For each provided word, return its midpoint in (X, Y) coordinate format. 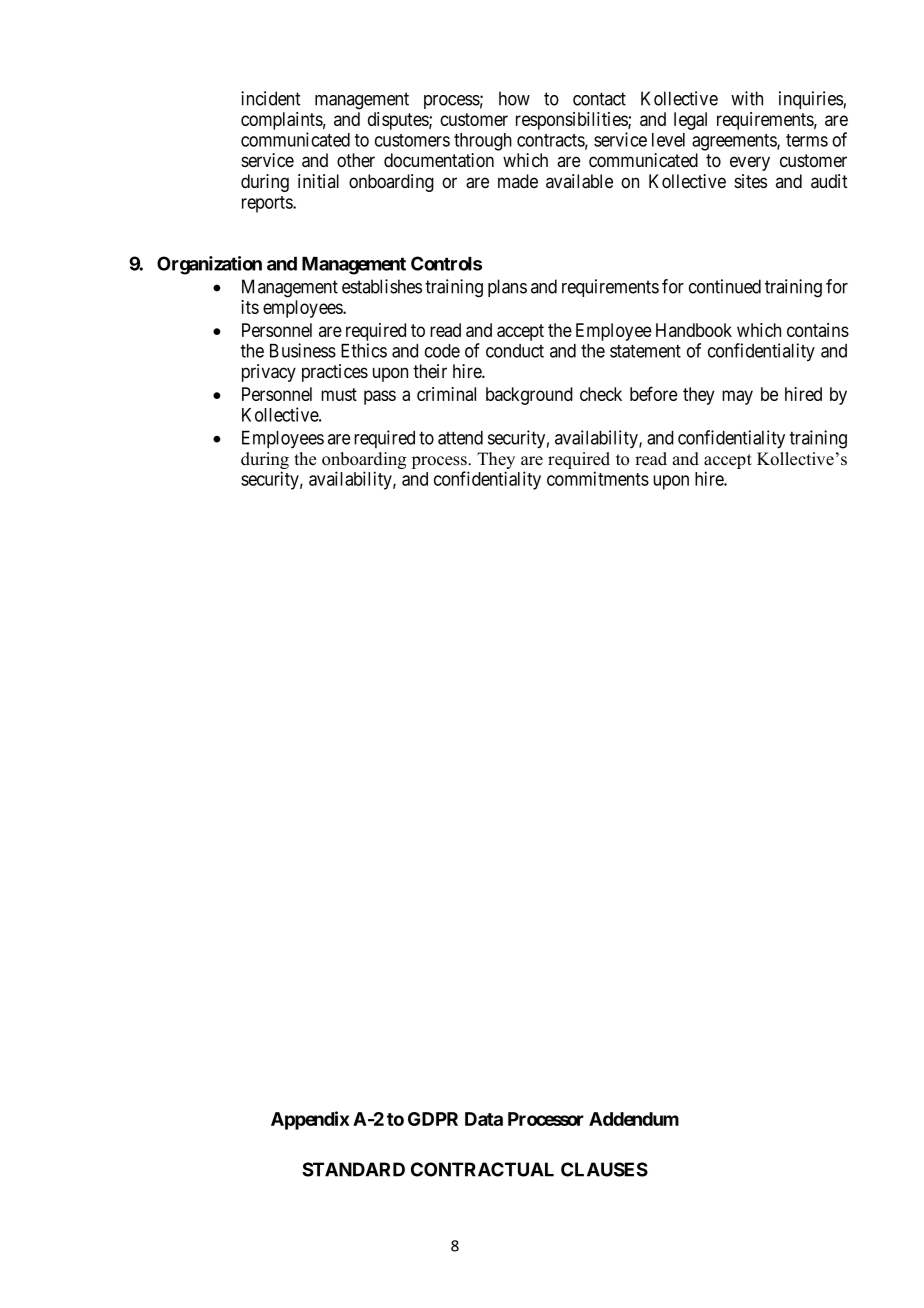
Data (484, 1119)
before (654, 393)
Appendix (310, 1120)
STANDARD (353, 1169)
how (514, 98)
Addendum (634, 1119)
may (737, 397)
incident (270, 98)
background (529, 396)
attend (460, 438)
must (339, 394)
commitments (598, 478)
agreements (735, 142)
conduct (515, 351)
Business (303, 350)
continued (725, 286)
